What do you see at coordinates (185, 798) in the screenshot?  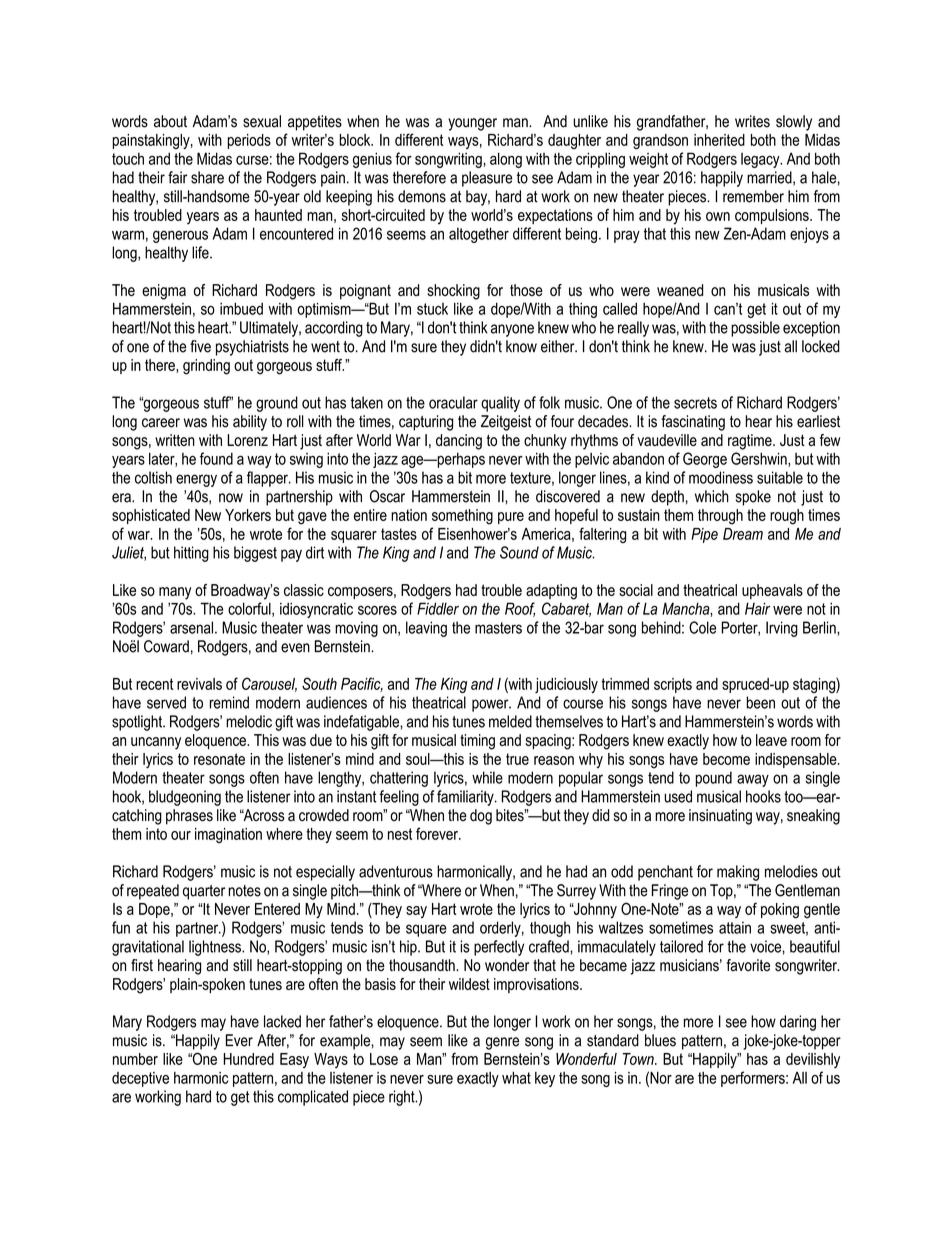 I see `bludgeoning` at bounding box center [185, 798].
